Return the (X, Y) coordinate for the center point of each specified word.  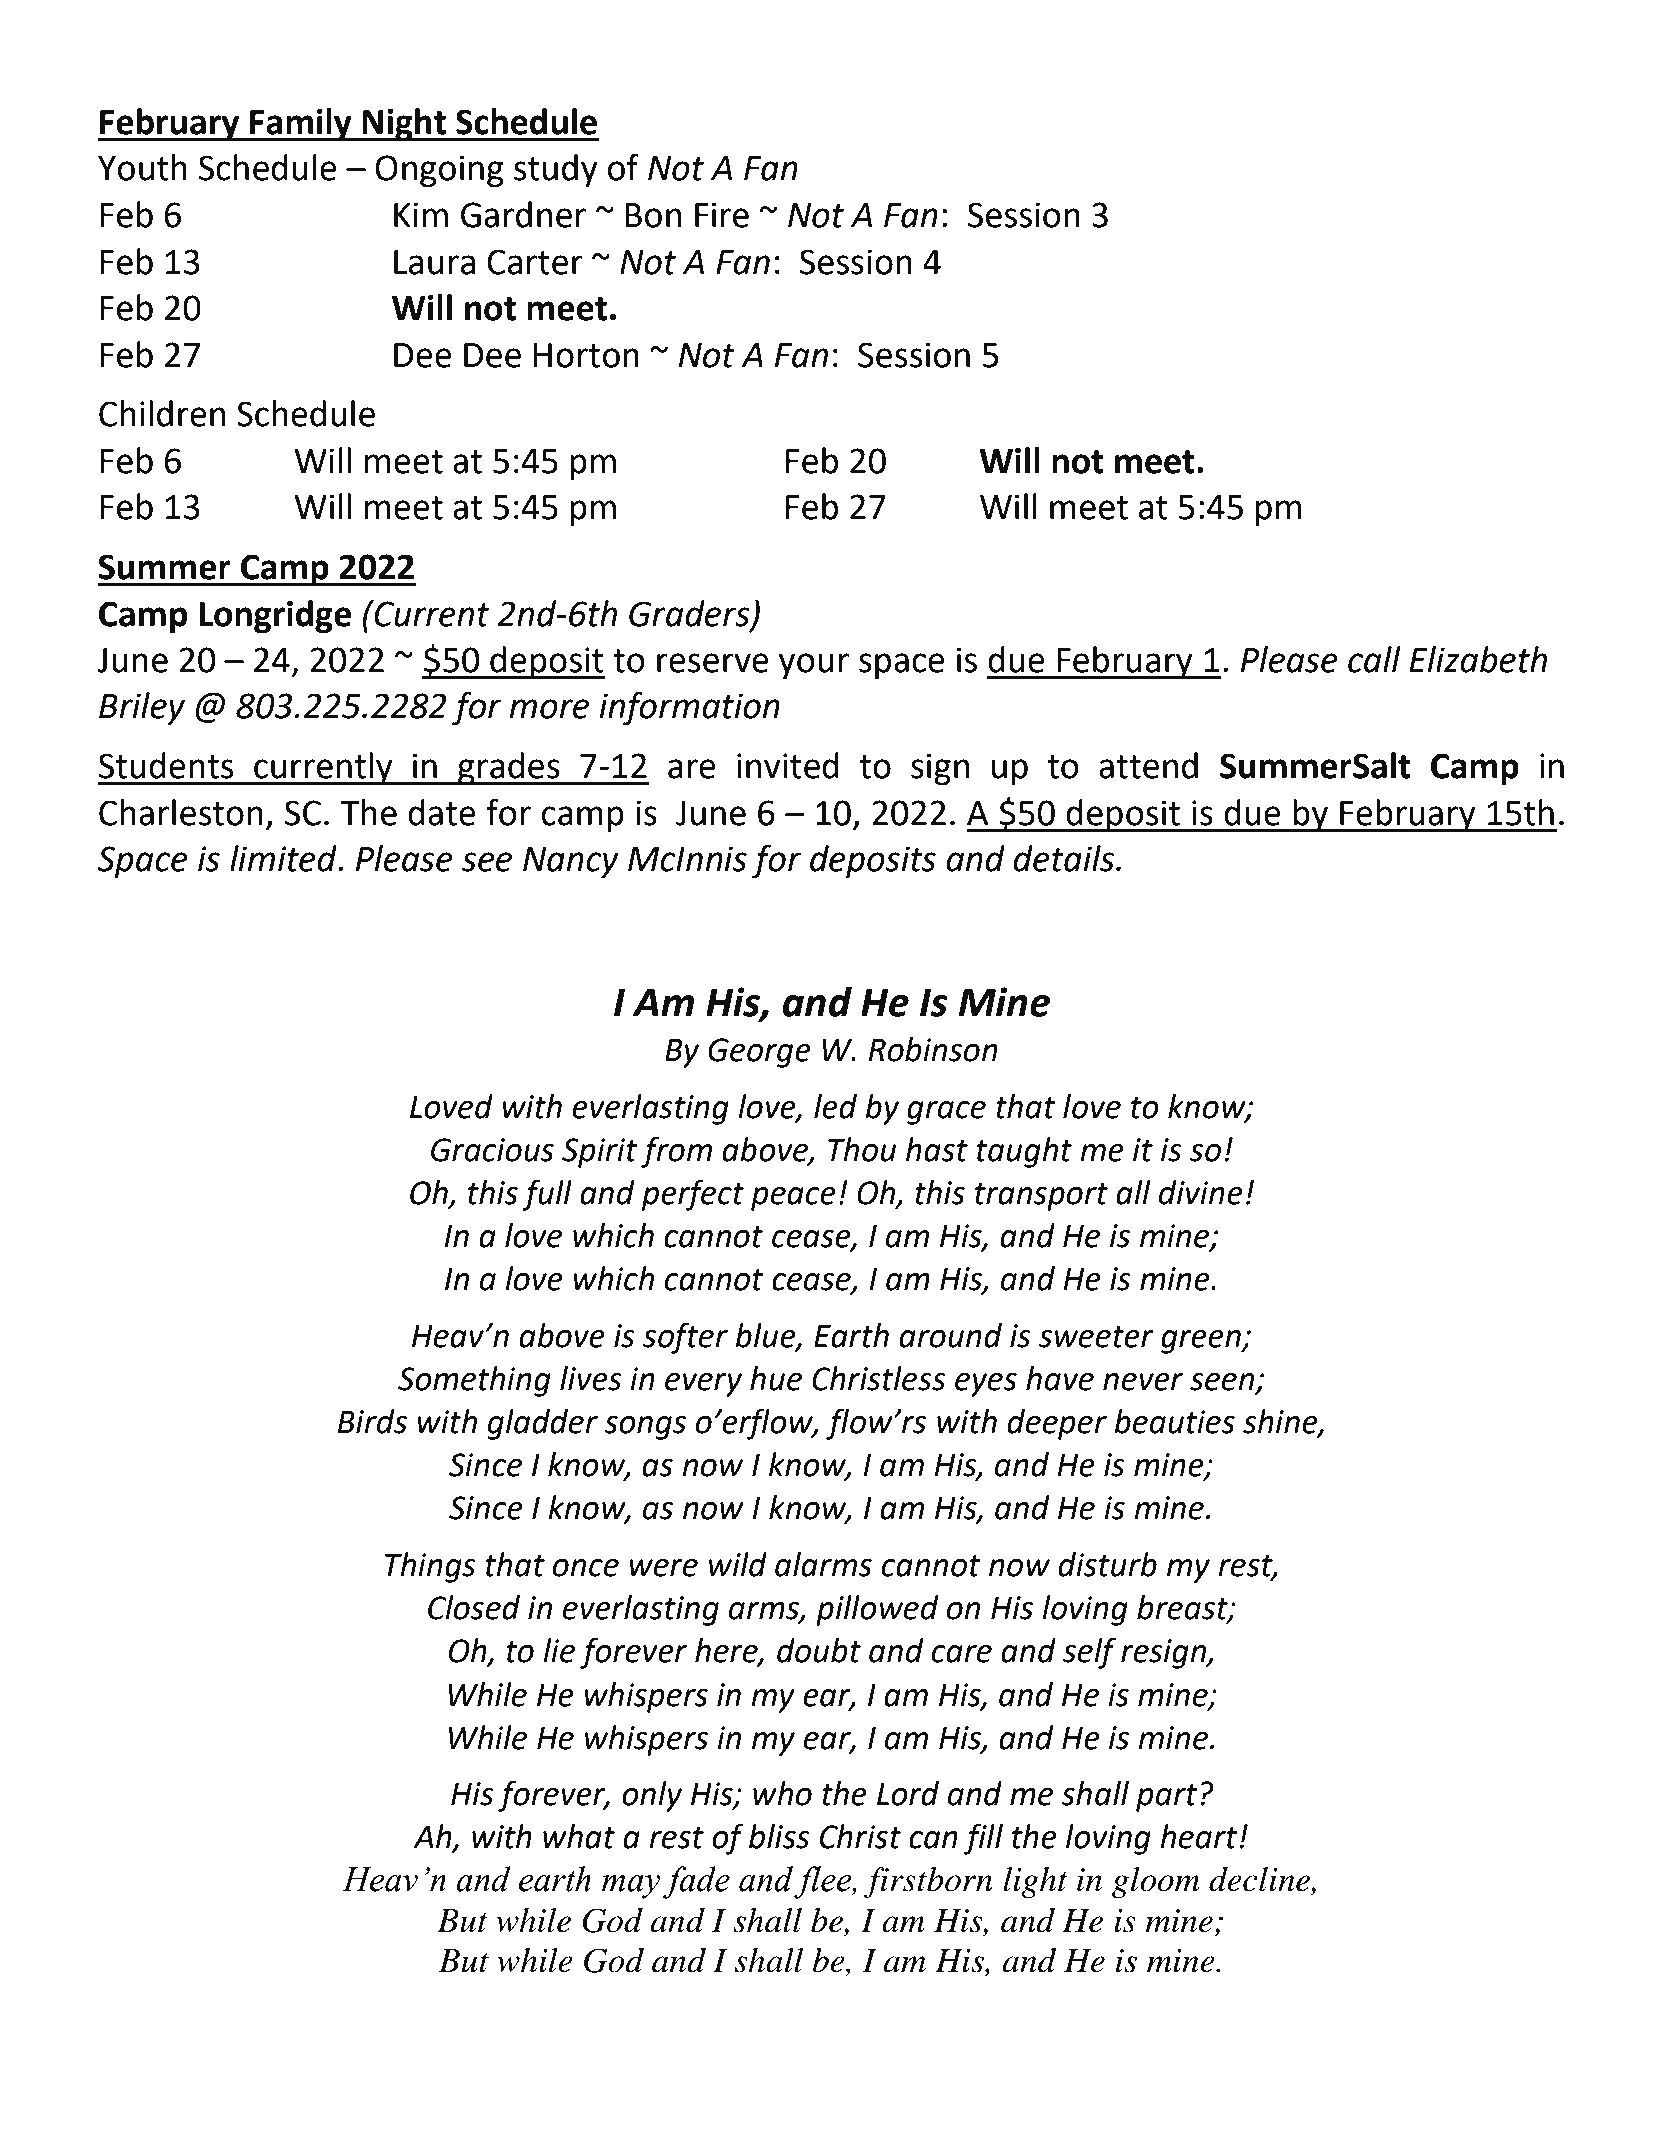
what (579, 1836)
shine (1281, 1422)
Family (301, 124)
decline (1261, 1880)
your (814, 666)
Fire (722, 215)
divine (1201, 1192)
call (1374, 659)
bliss (779, 1836)
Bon (653, 215)
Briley (142, 708)
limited (284, 858)
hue (776, 1378)
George (759, 1053)
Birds (372, 1421)
